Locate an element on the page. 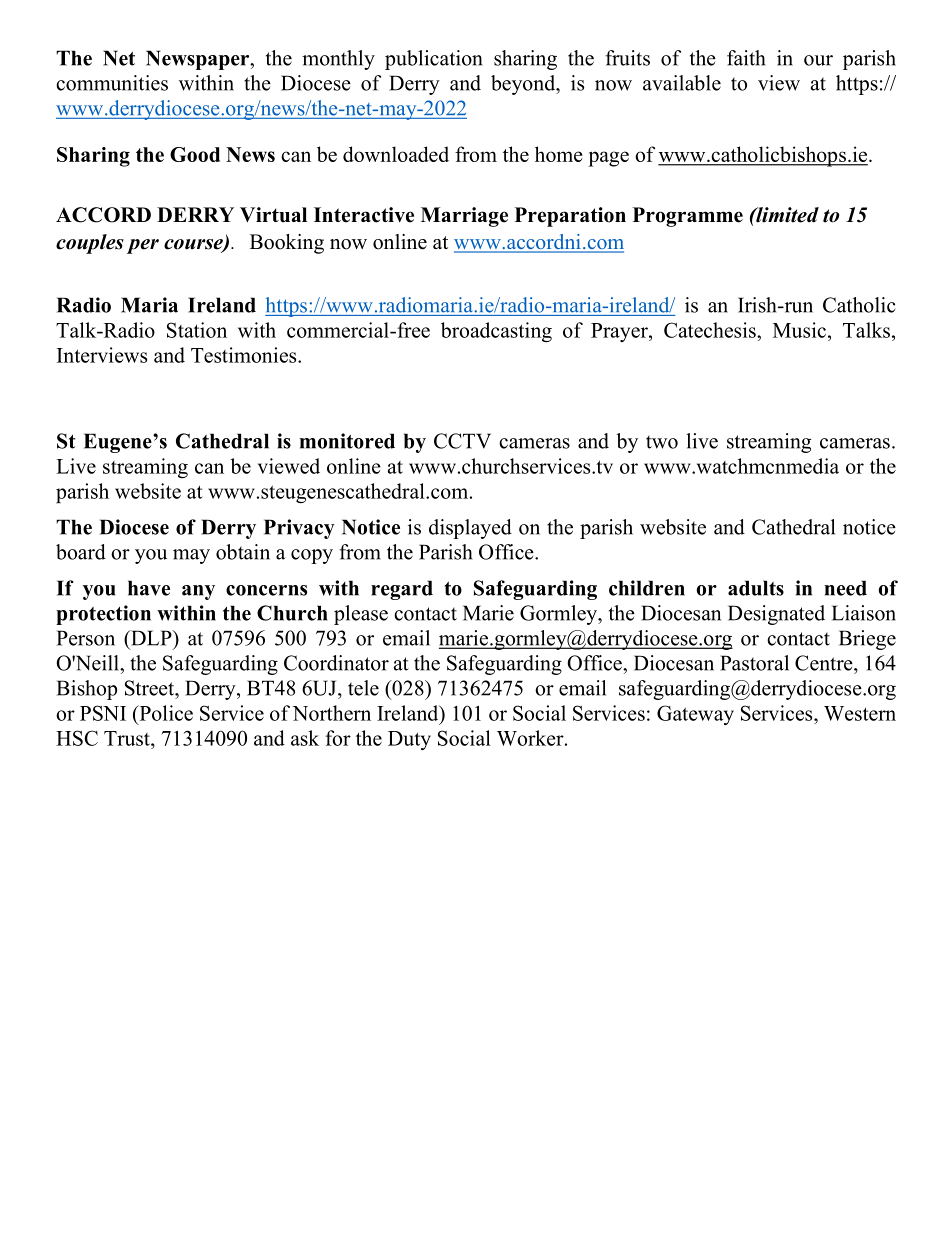 Image resolution: width=952 pixels, height=1233 pixels. broadcasting is located at coordinates (496, 332).
